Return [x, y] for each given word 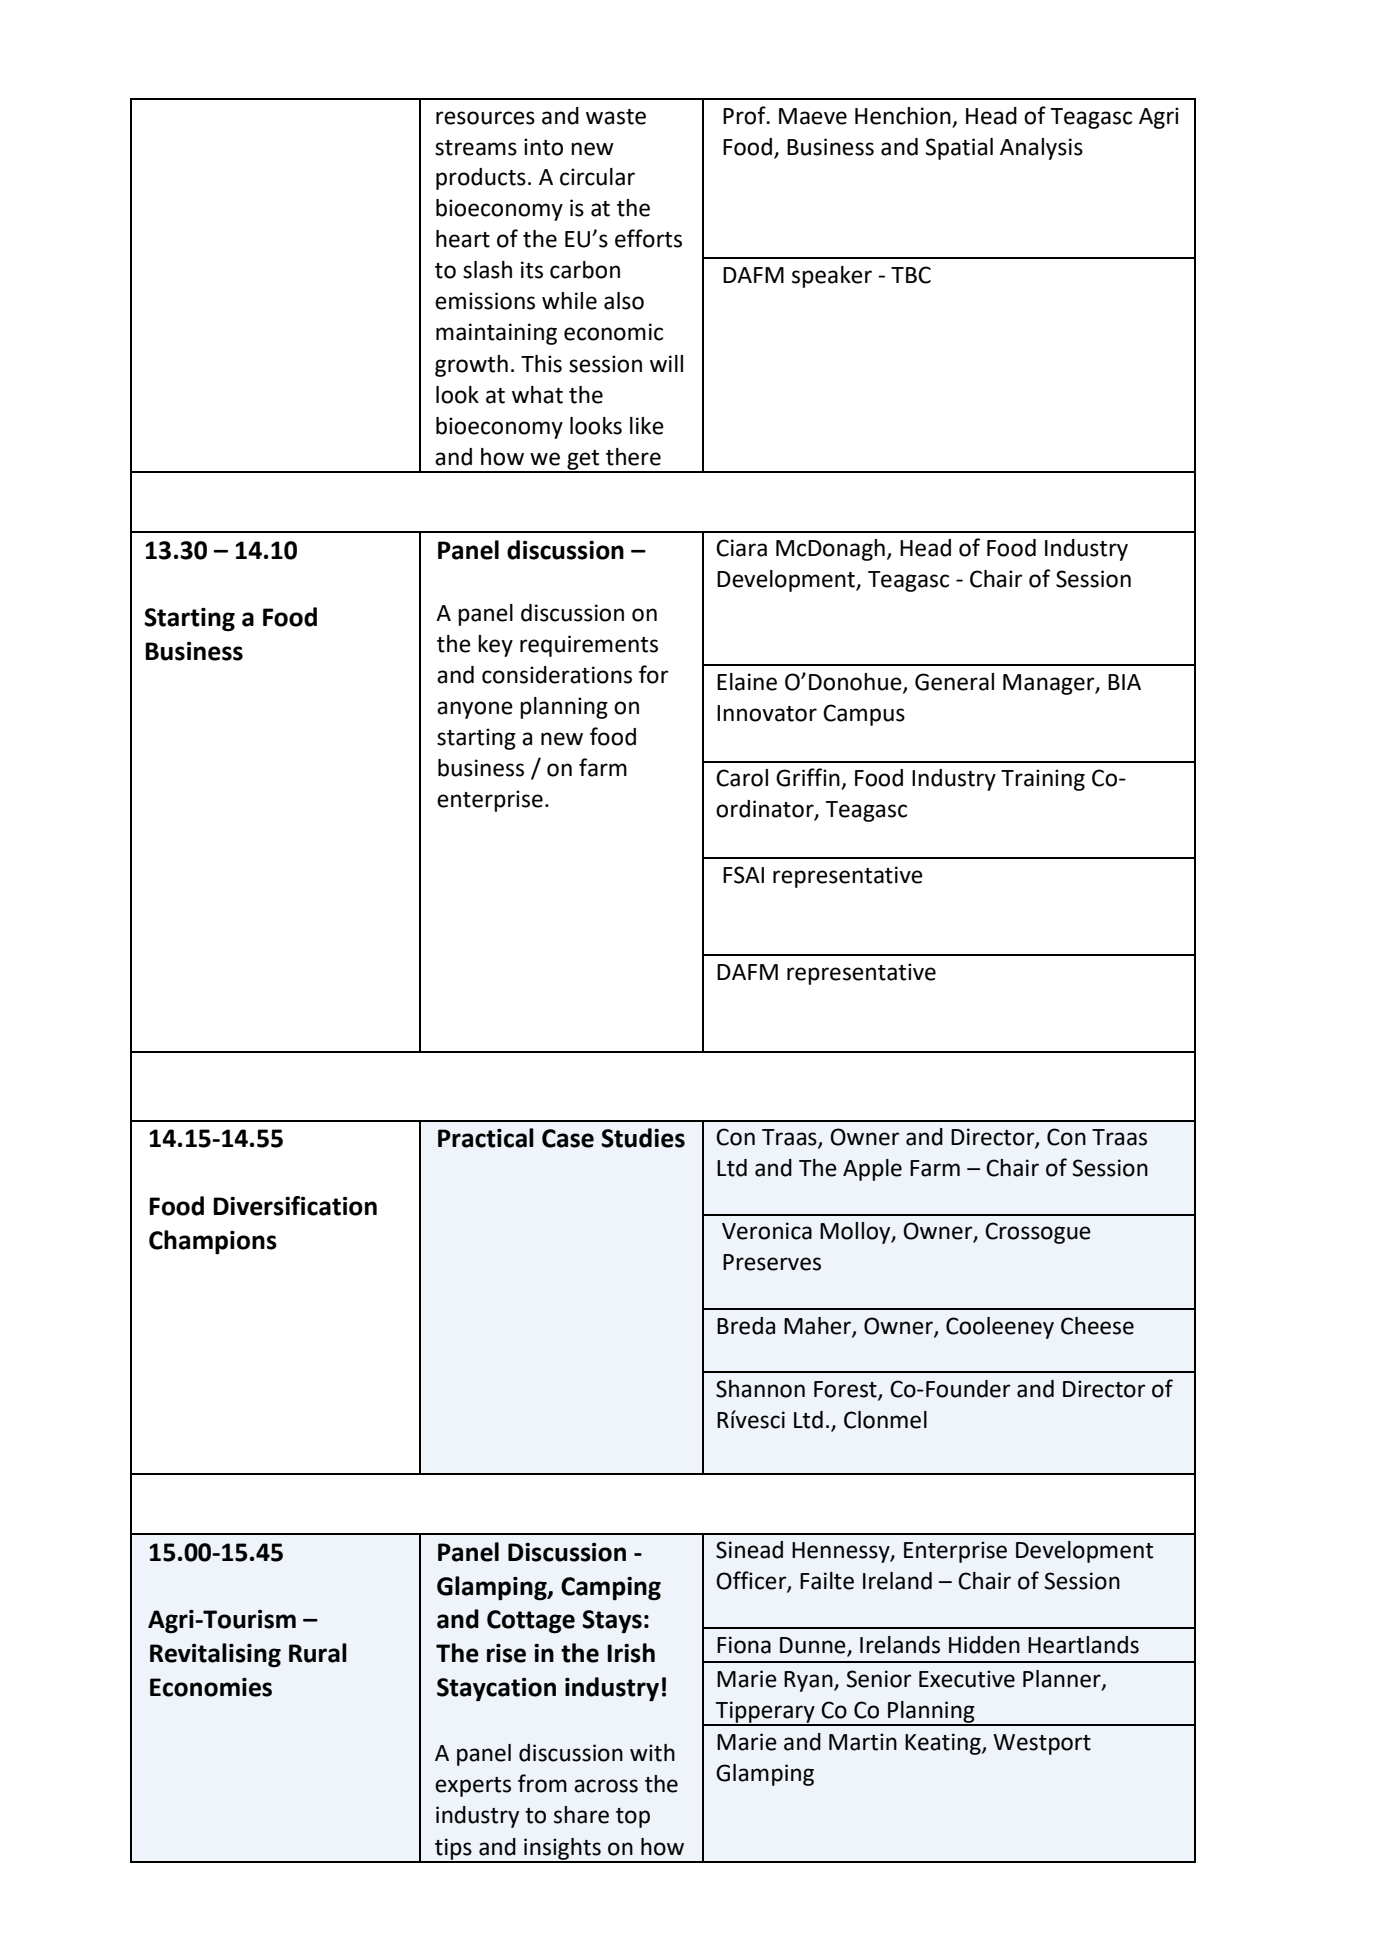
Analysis [1041, 149]
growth [471, 366]
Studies [643, 1138]
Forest [846, 1390]
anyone [475, 710]
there [633, 457]
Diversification [295, 1206]
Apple [872, 1170]
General [954, 682]
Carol [742, 778]
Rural [318, 1653]
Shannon [760, 1389]
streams [476, 148]
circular [597, 177]
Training [1043, 780]
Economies [211, 1687]
